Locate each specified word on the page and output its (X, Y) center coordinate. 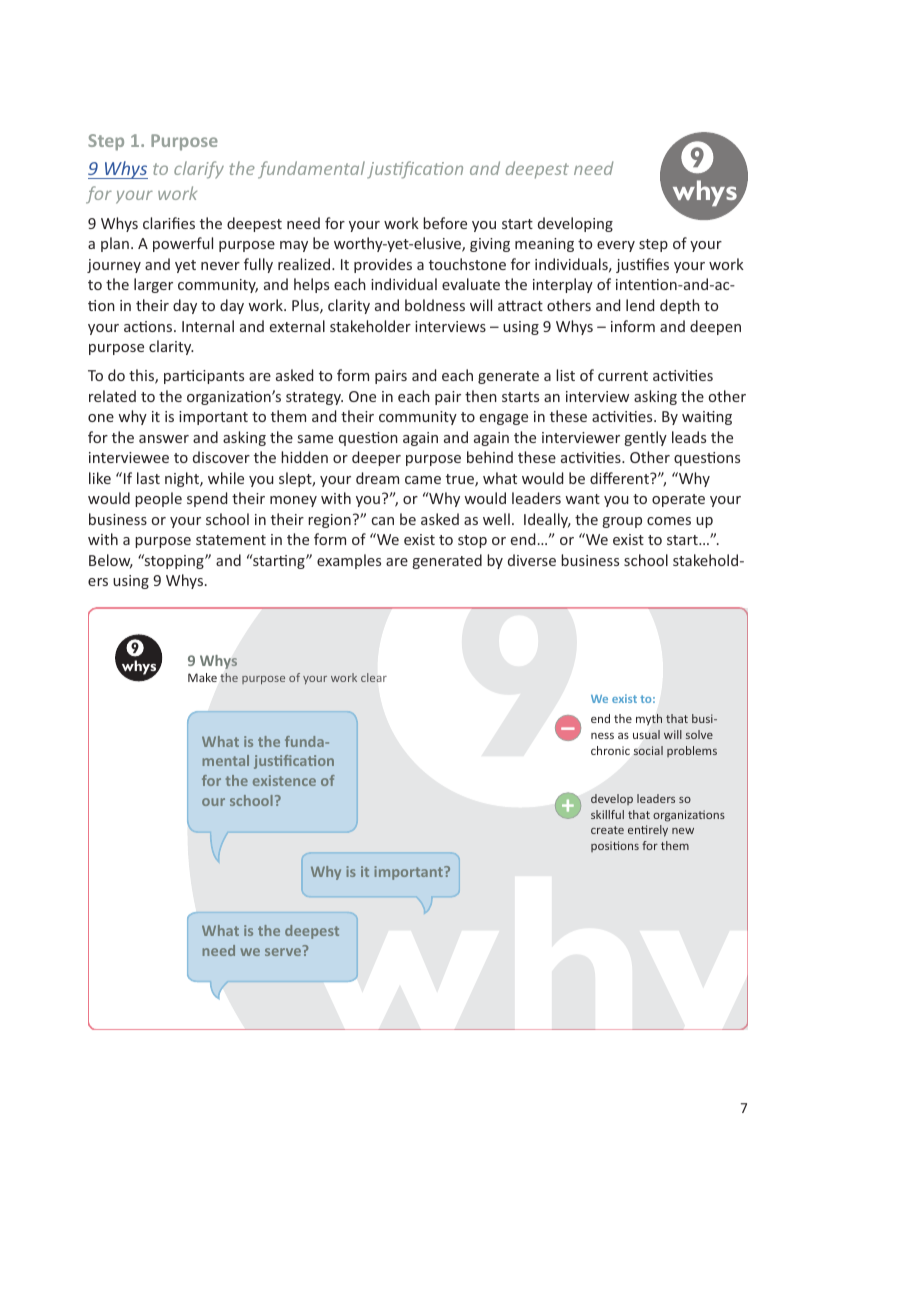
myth (649, 720)
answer (164, 439)
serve (283, 952)
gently (646, 438)
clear (374, 677)
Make (202, 677)
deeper (376, 458)
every (616, 246)
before (445, 223)
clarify (199, 170)
